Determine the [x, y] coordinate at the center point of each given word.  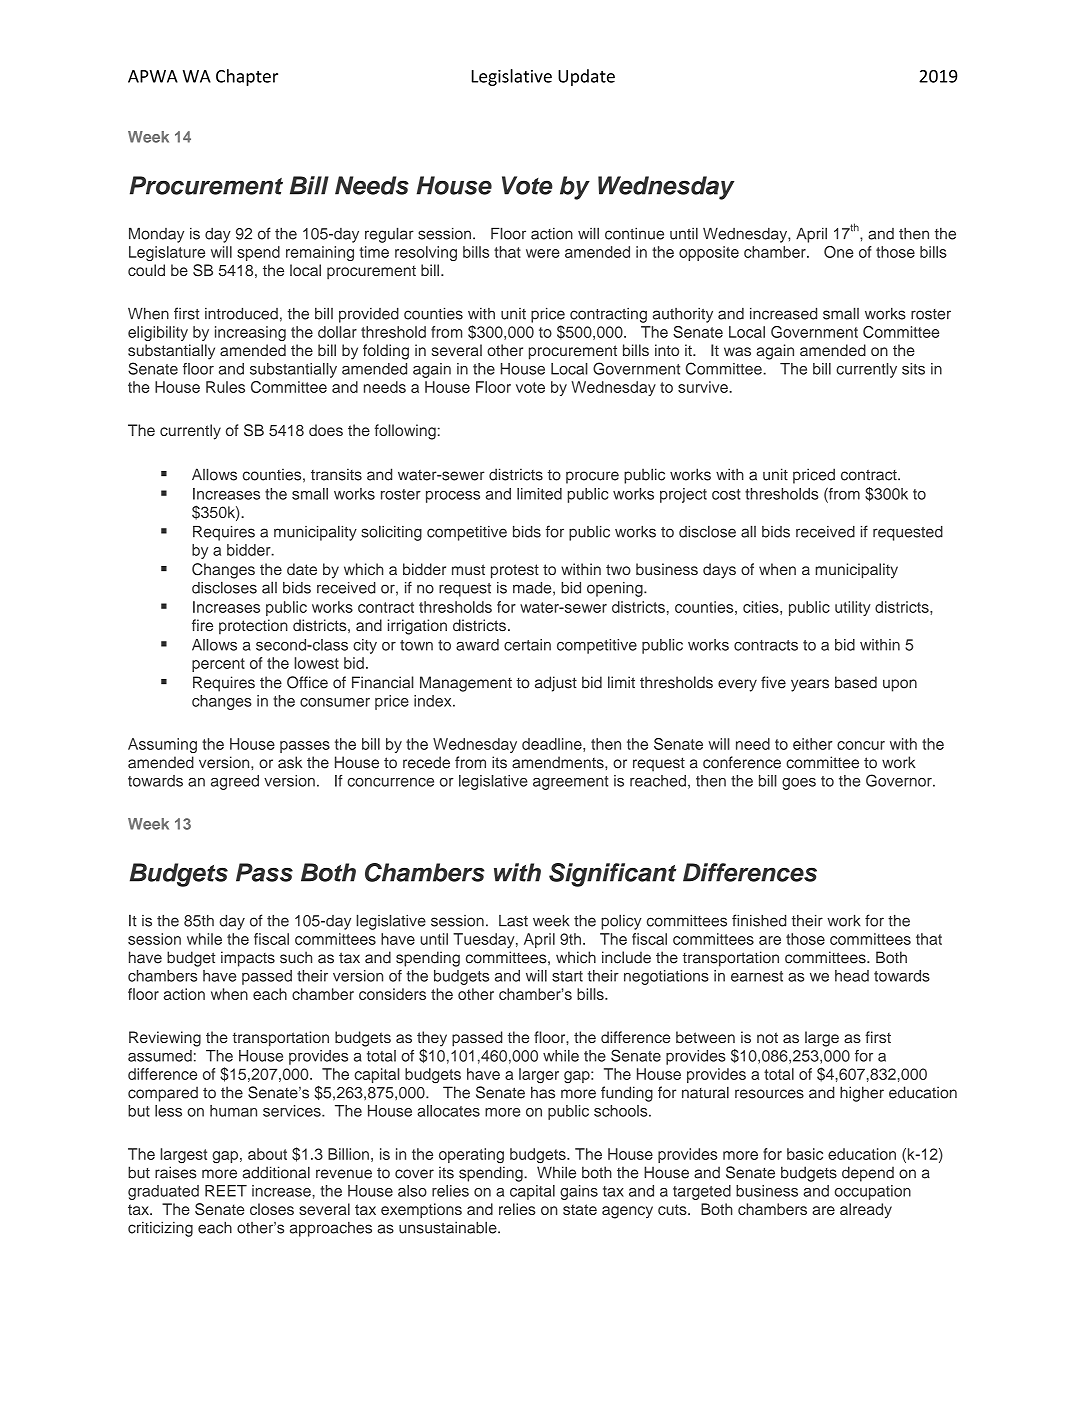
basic [805, 1154]
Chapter [247, 77]
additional [276, 1172]
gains [579, 1192]
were [543, 253]
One [839, 252]
